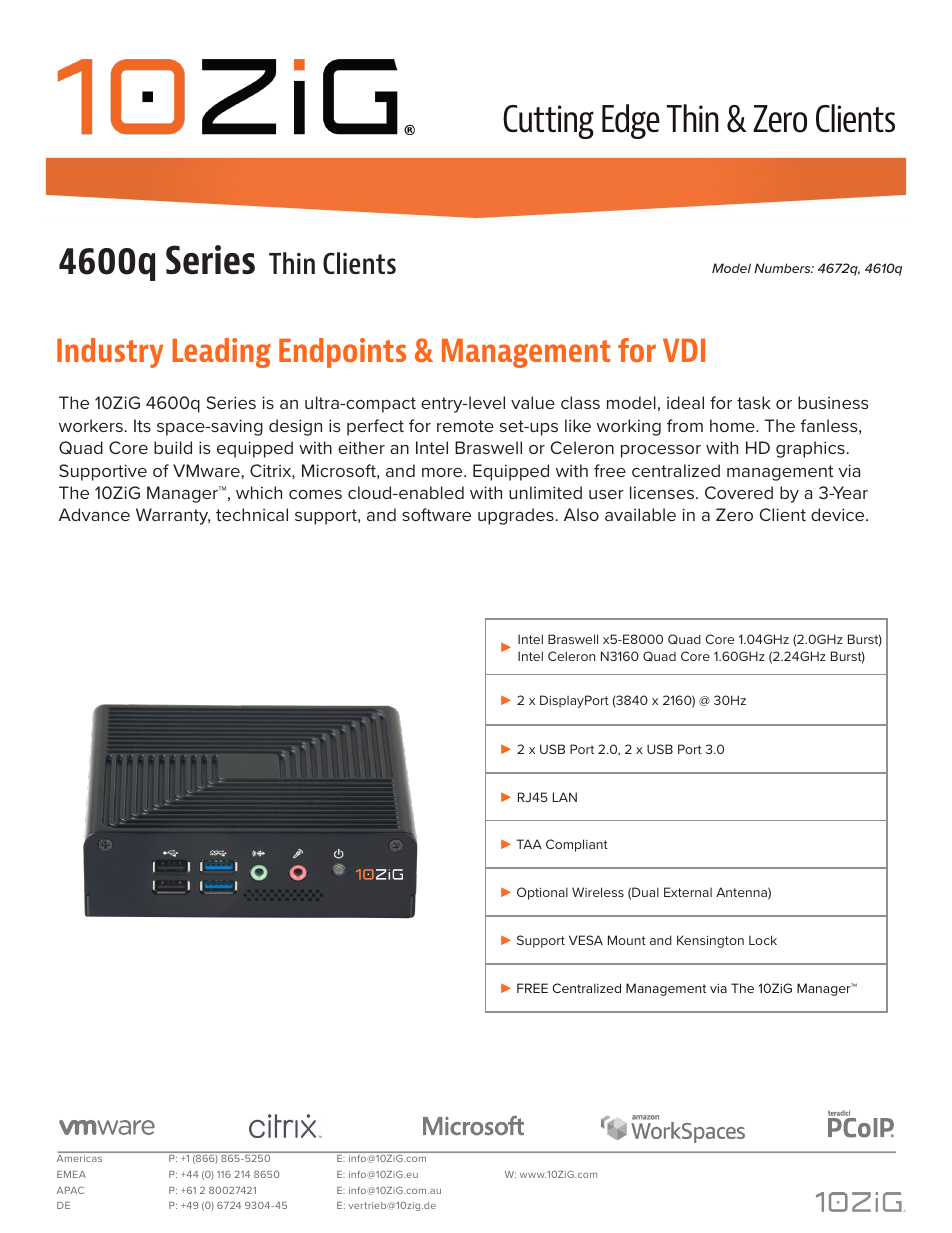  What do you see at coordinates (753, 402) in the page?
I see `task` at bounding box center [753, 402].
